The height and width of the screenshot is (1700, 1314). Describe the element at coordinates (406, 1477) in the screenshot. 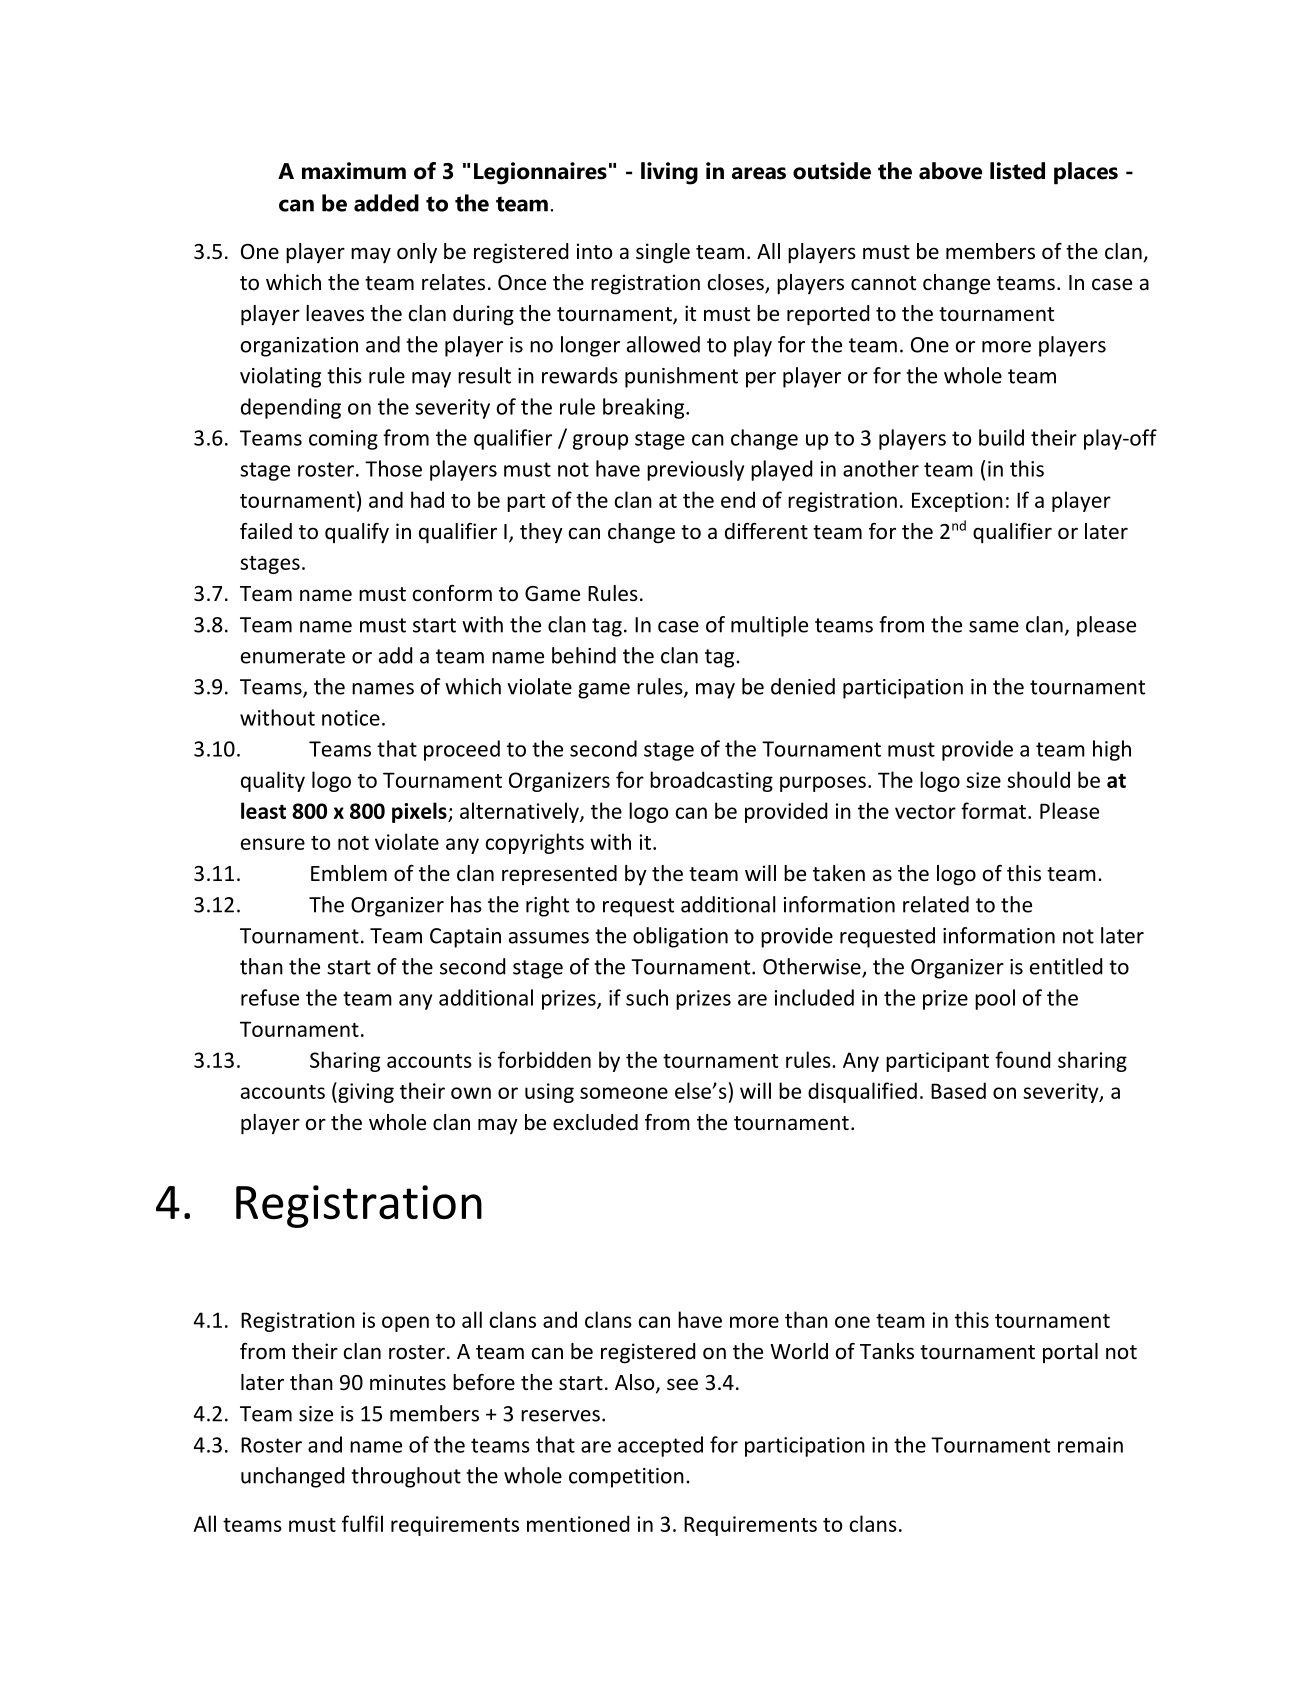

I see `throughout` at that location.
